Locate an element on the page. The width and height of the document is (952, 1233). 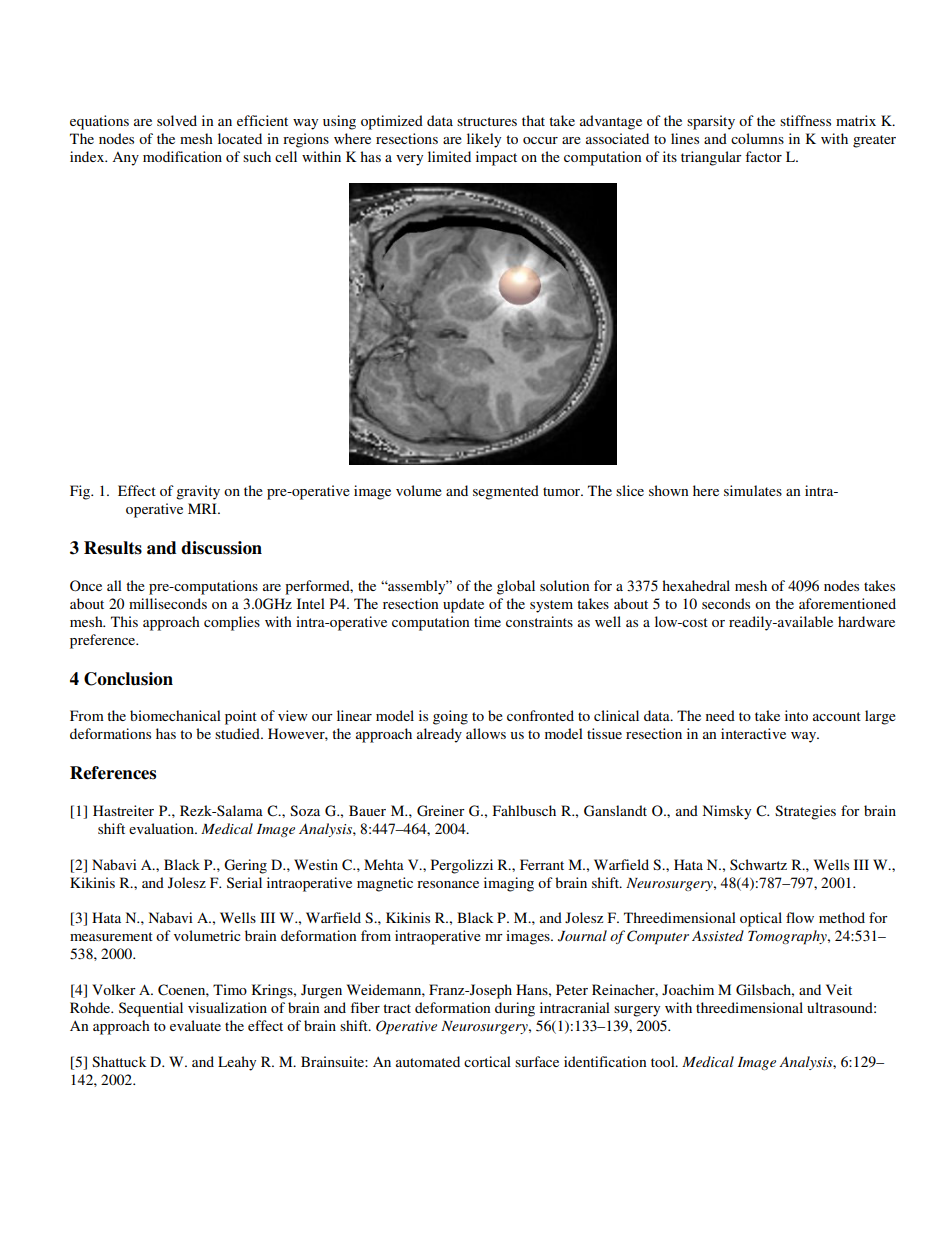
into is located at coordinates (796, 715).
